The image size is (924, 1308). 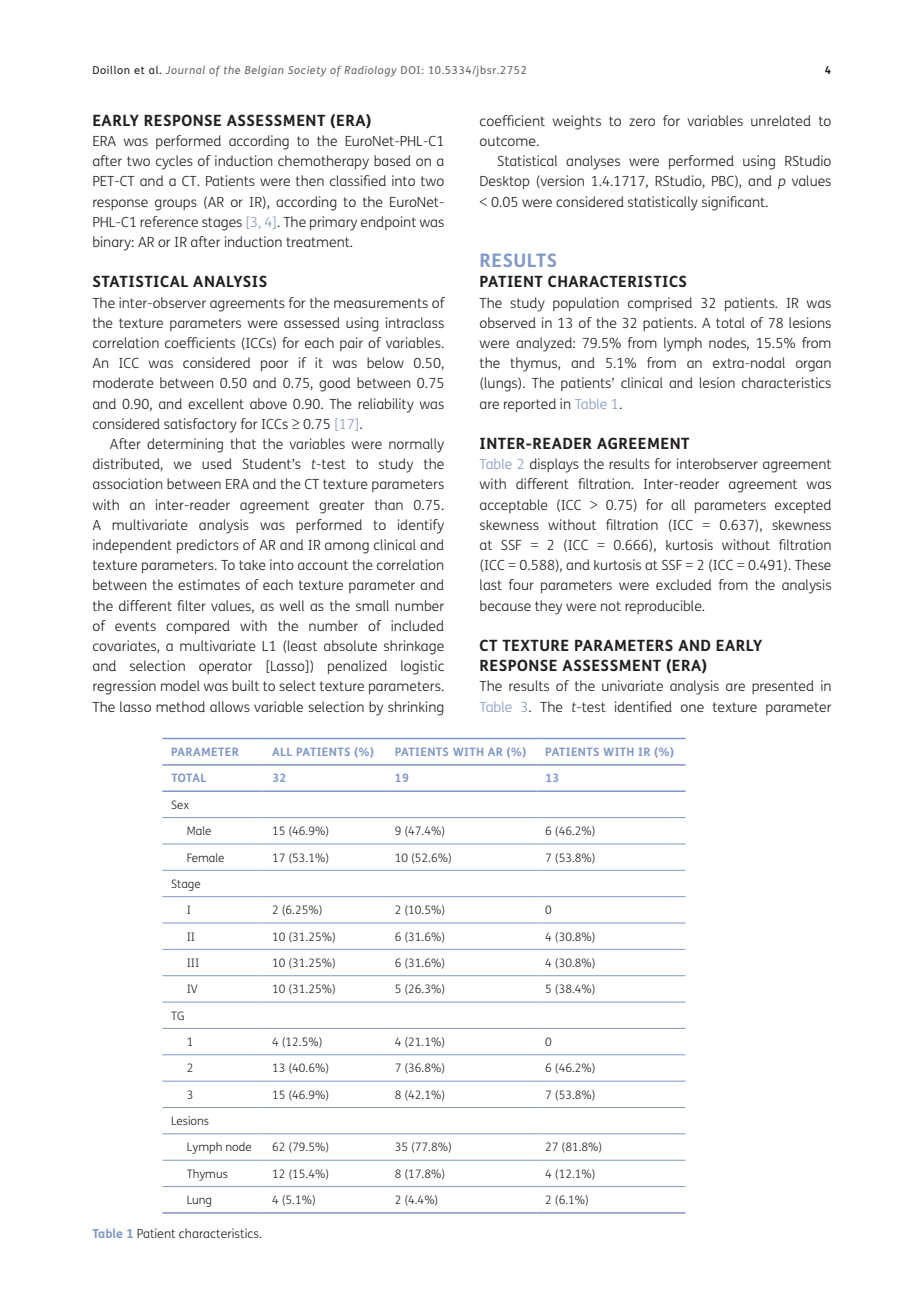 What do you see at coordinates (180, 804) in the image?
I see `Sex` at bounding box center [180, 804].
